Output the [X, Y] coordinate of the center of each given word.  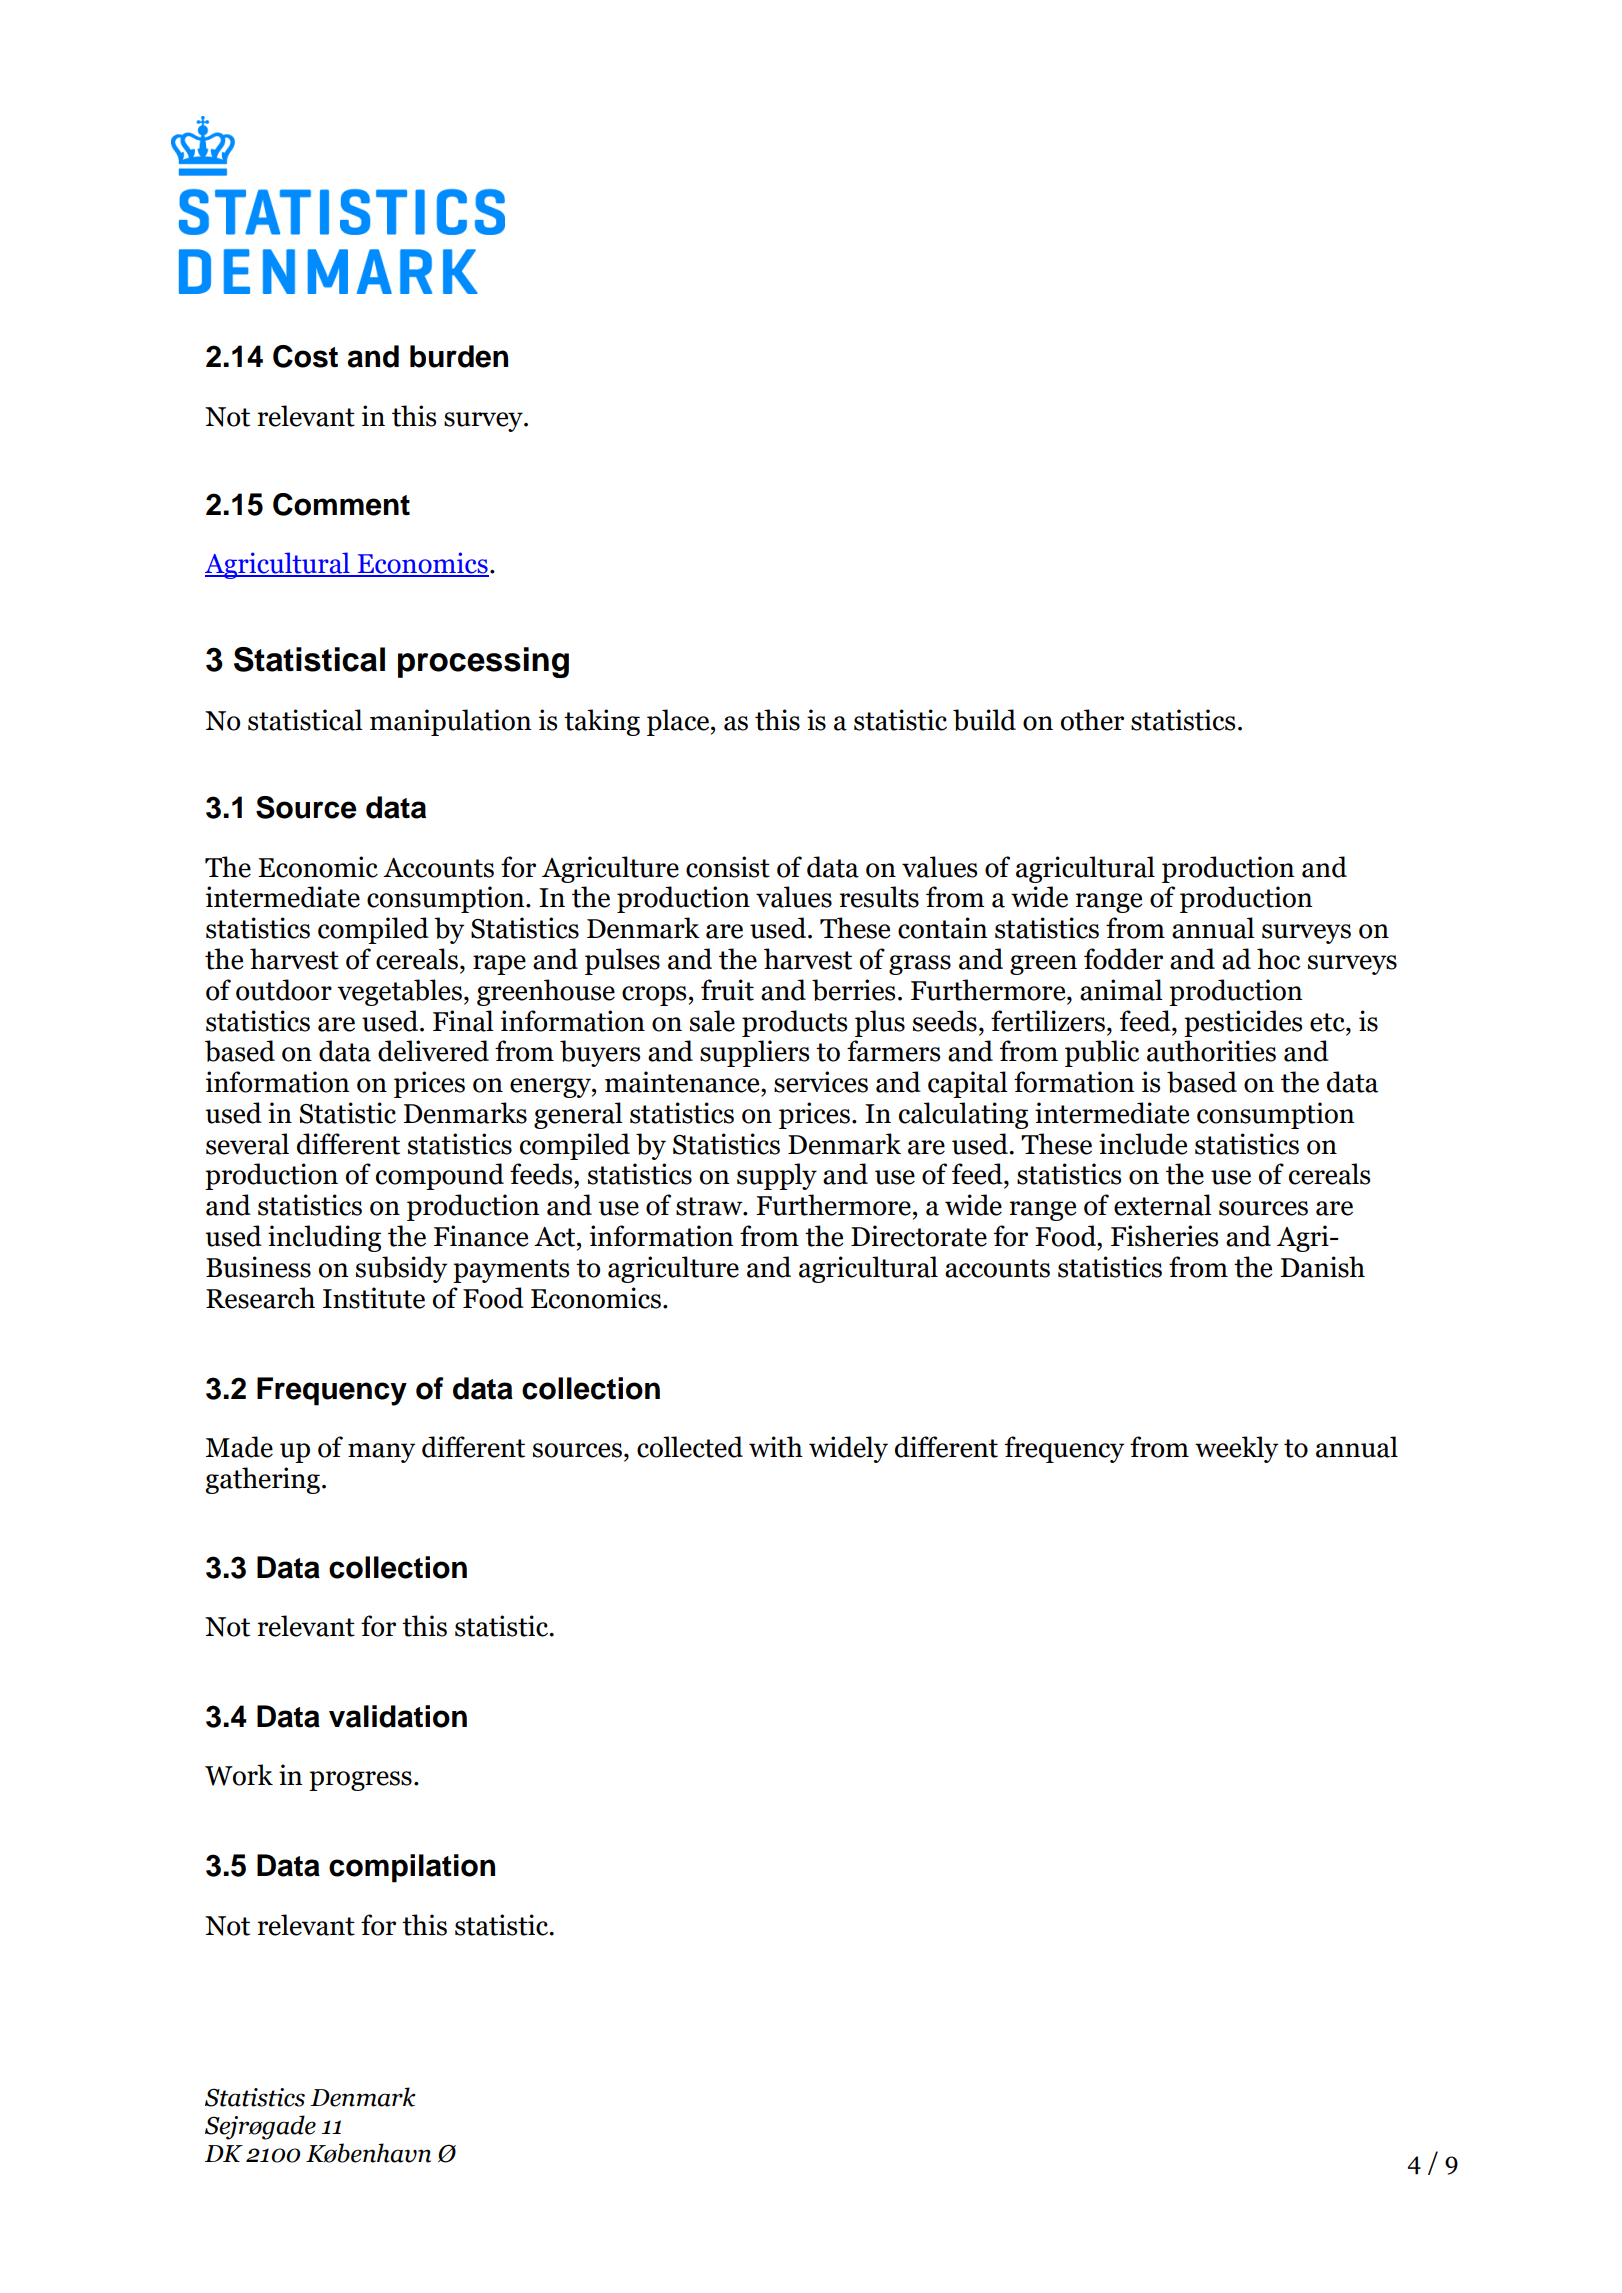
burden [459, 356]
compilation [412, 1868]
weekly [1236, 1449]
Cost [305, 356]
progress [360, 1781]
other [1092, 720]
